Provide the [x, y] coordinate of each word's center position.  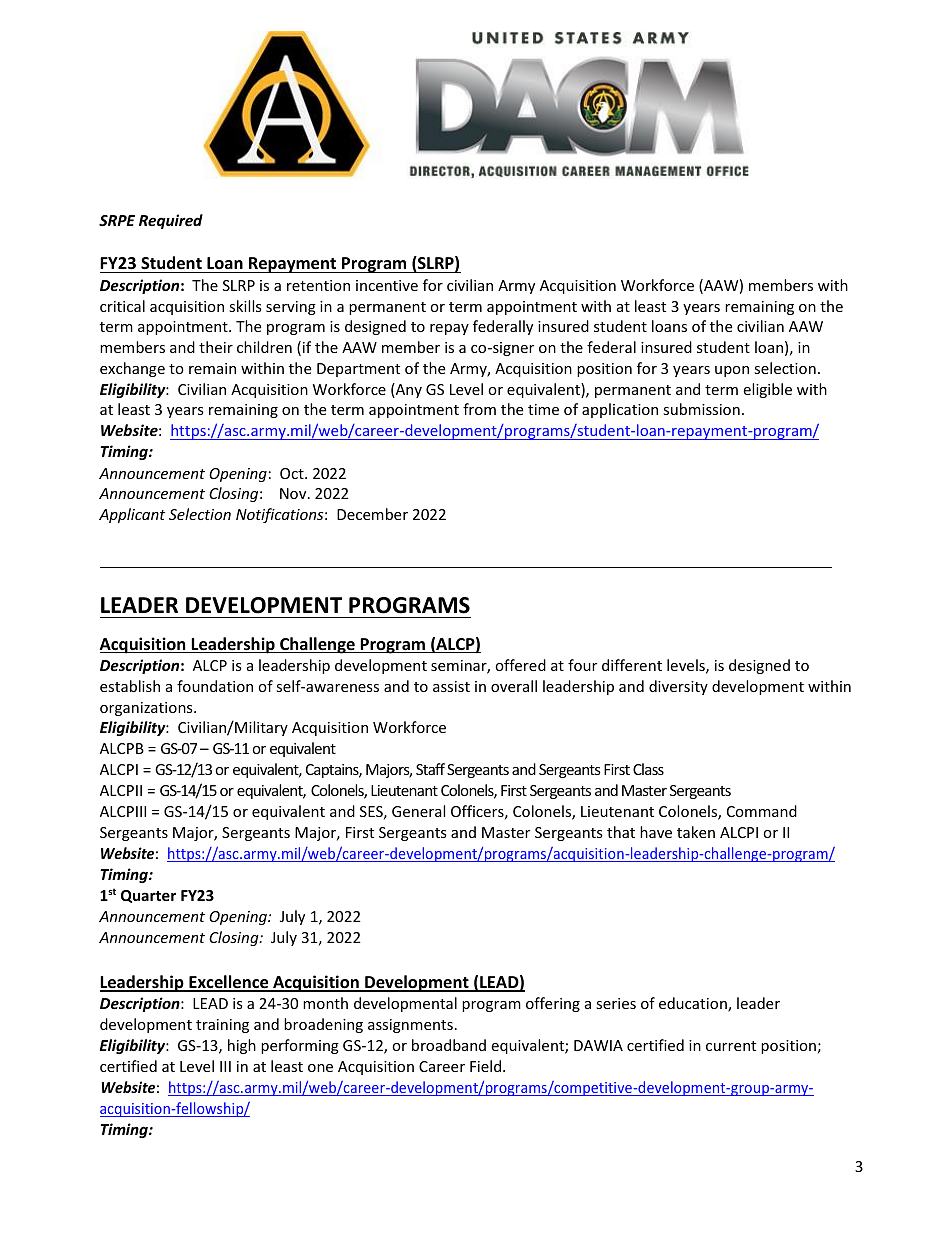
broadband [449, 1045]
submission [701, 409]
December [372, 514]
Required [171, 221]
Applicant [132, 515]
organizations [147, 709]
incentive [387, 285]
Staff [430, 769]
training [222, 1026]
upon [732, 371]
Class [648, 769]
